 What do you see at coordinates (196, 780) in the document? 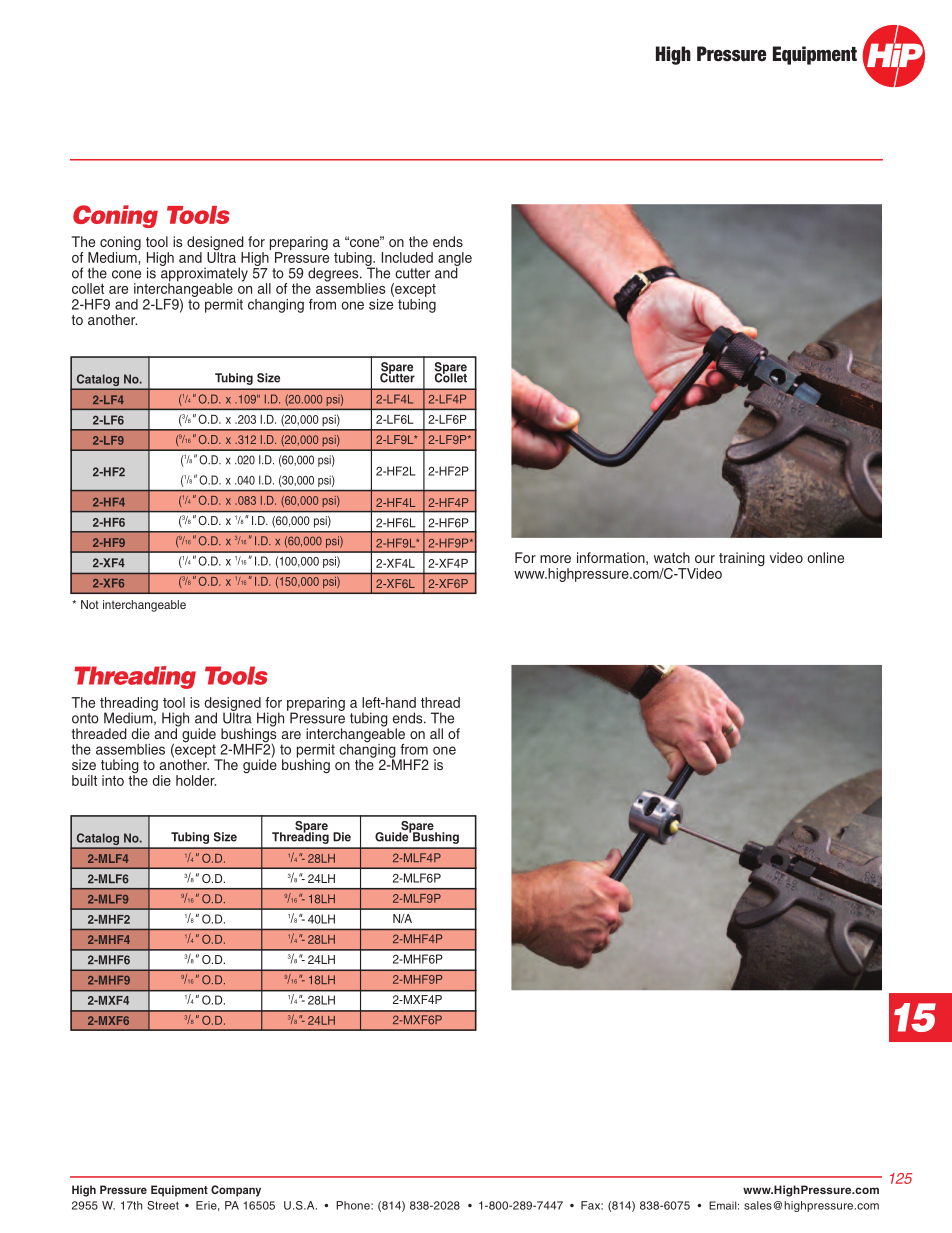
I see `holder` at bounding box center [196, 780].
